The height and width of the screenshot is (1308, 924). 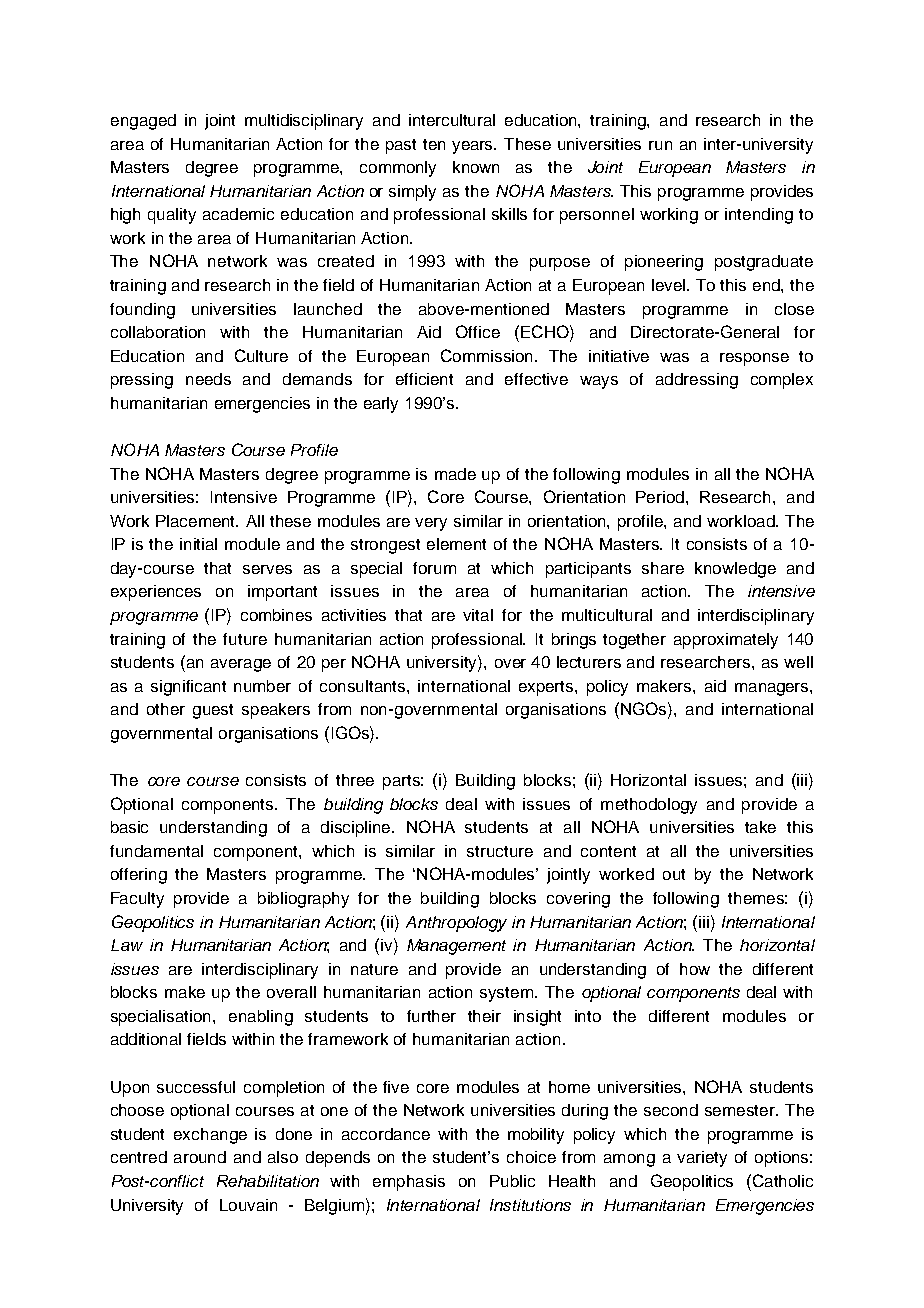 I want to click on run, so click(x=660, y=145).
